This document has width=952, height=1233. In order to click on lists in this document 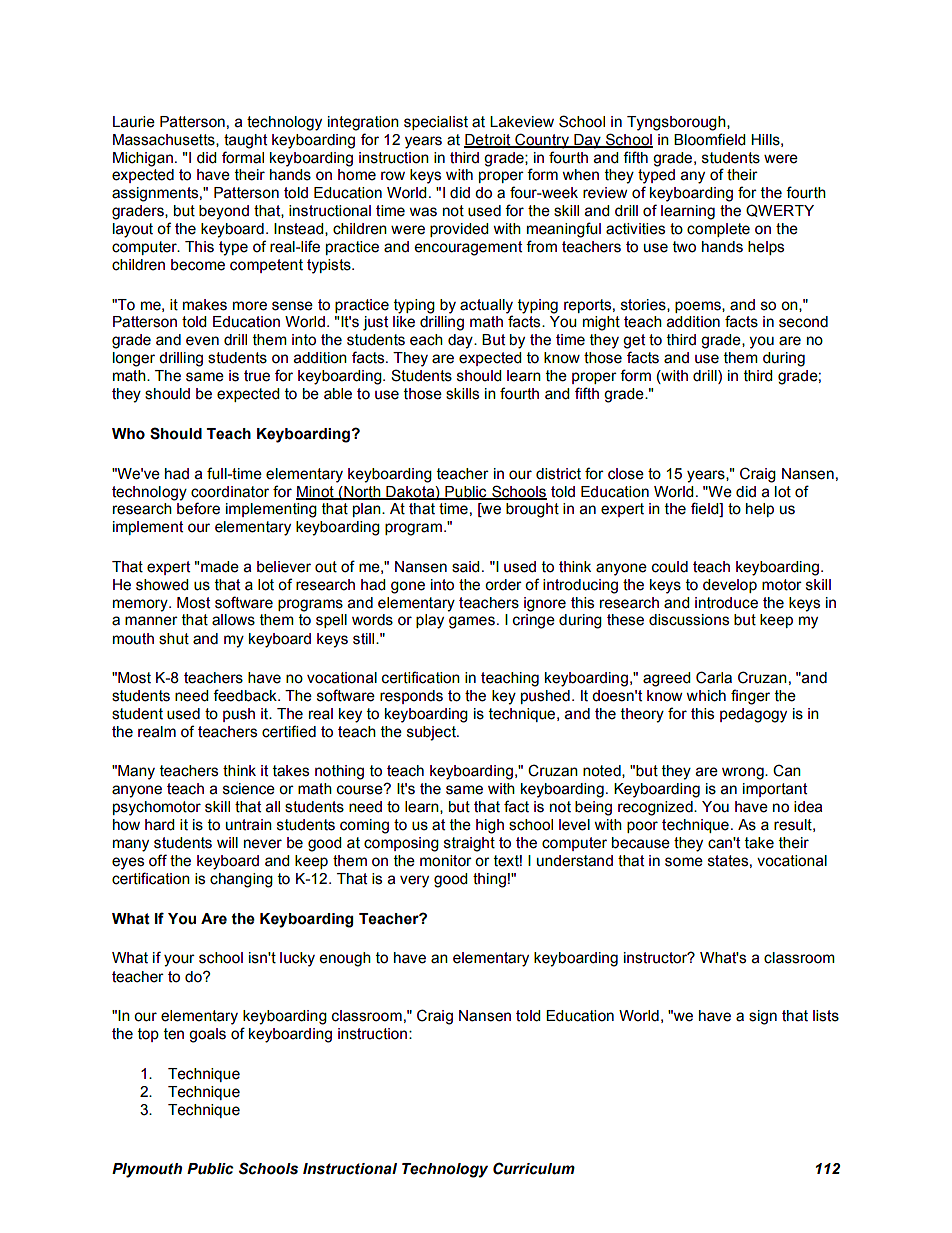, I will do `click(826, 1016)`.
